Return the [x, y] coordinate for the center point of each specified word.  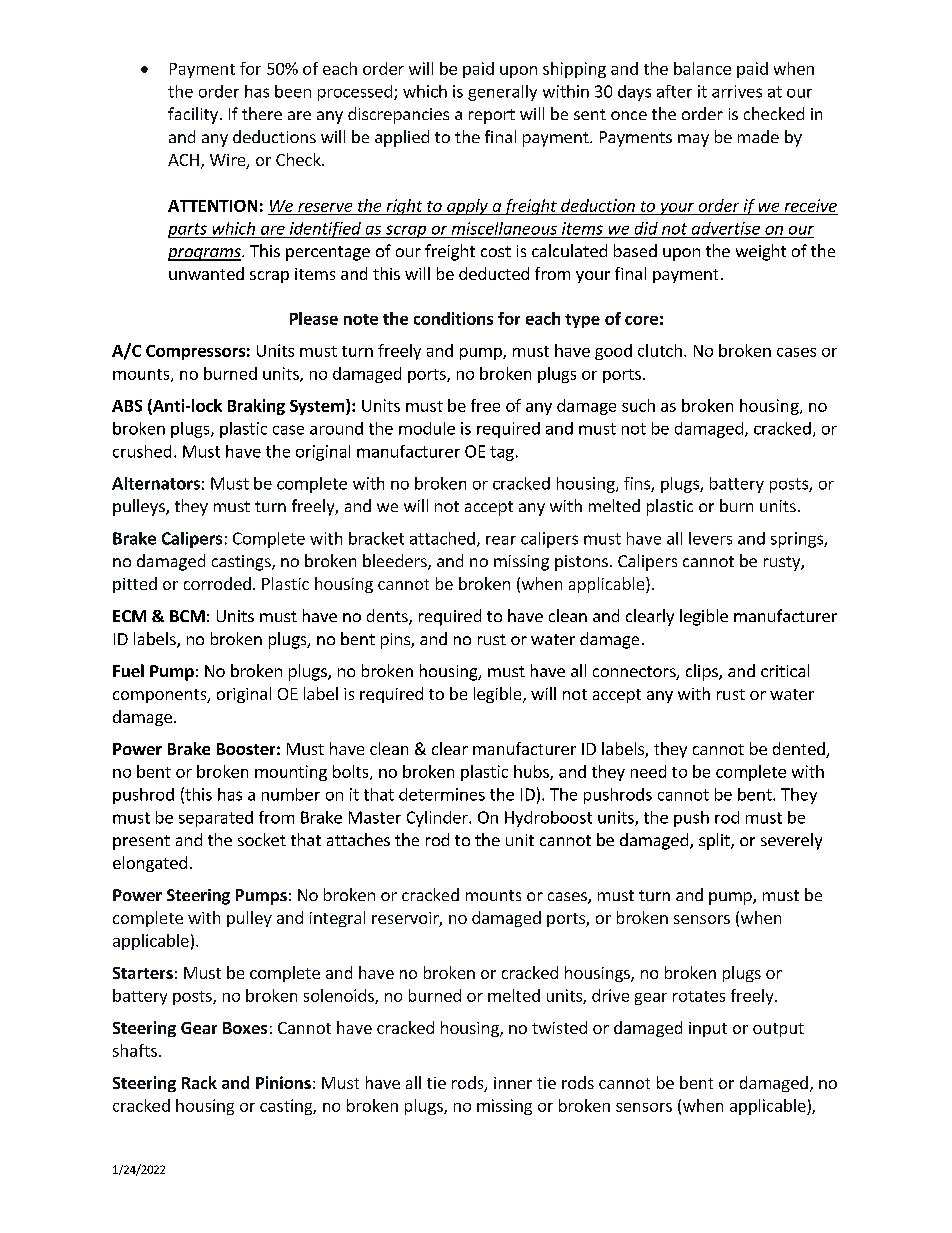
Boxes [245, 1028]
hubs [532, 772]
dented [800, 750]
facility [193, 115]
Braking [256, 407]
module [427, 428]
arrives [737, 91]
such [638, 405]
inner [513, 1083]
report [492, 116]
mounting [291, 773]
